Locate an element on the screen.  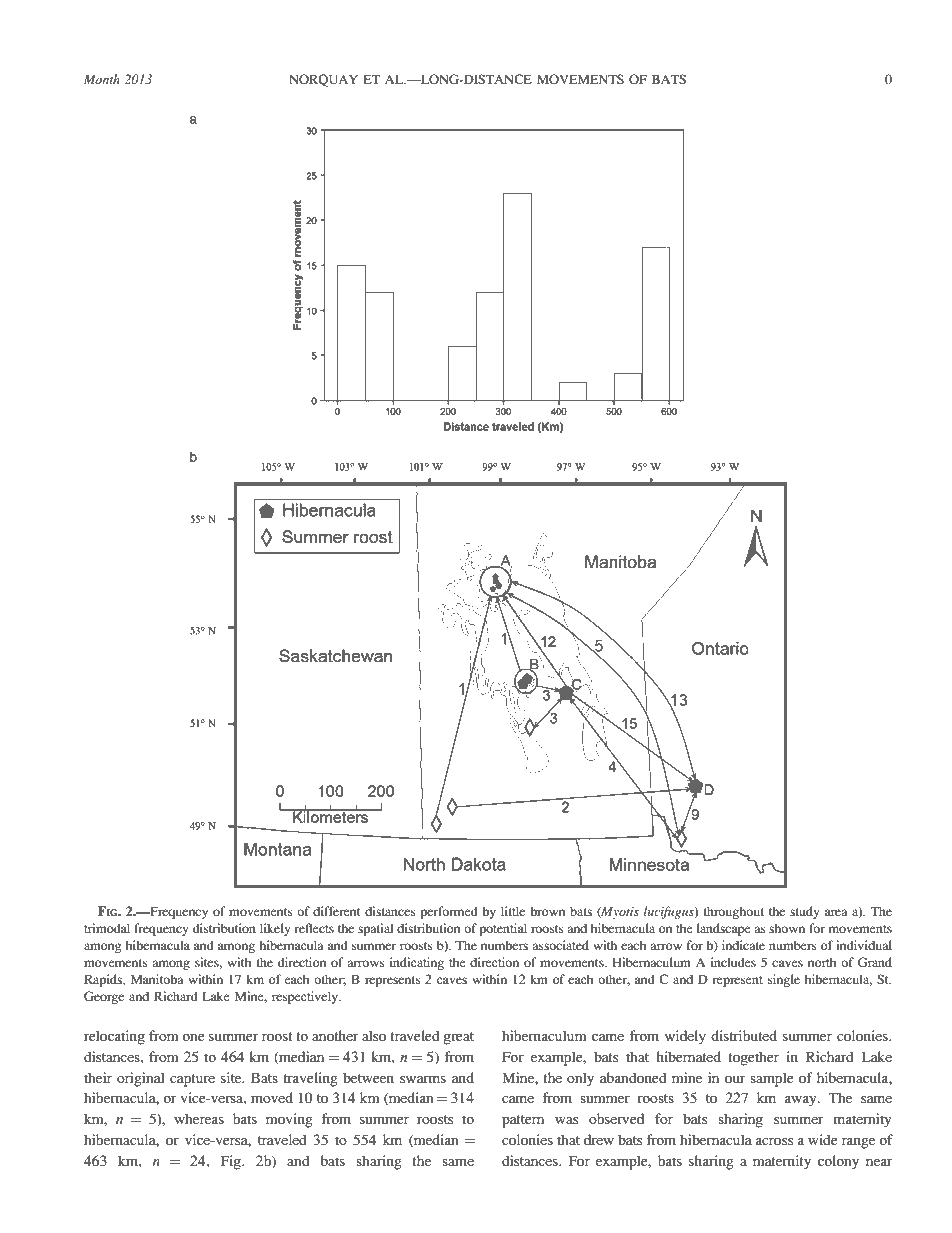
across is located at coordinates (774, 1141).
